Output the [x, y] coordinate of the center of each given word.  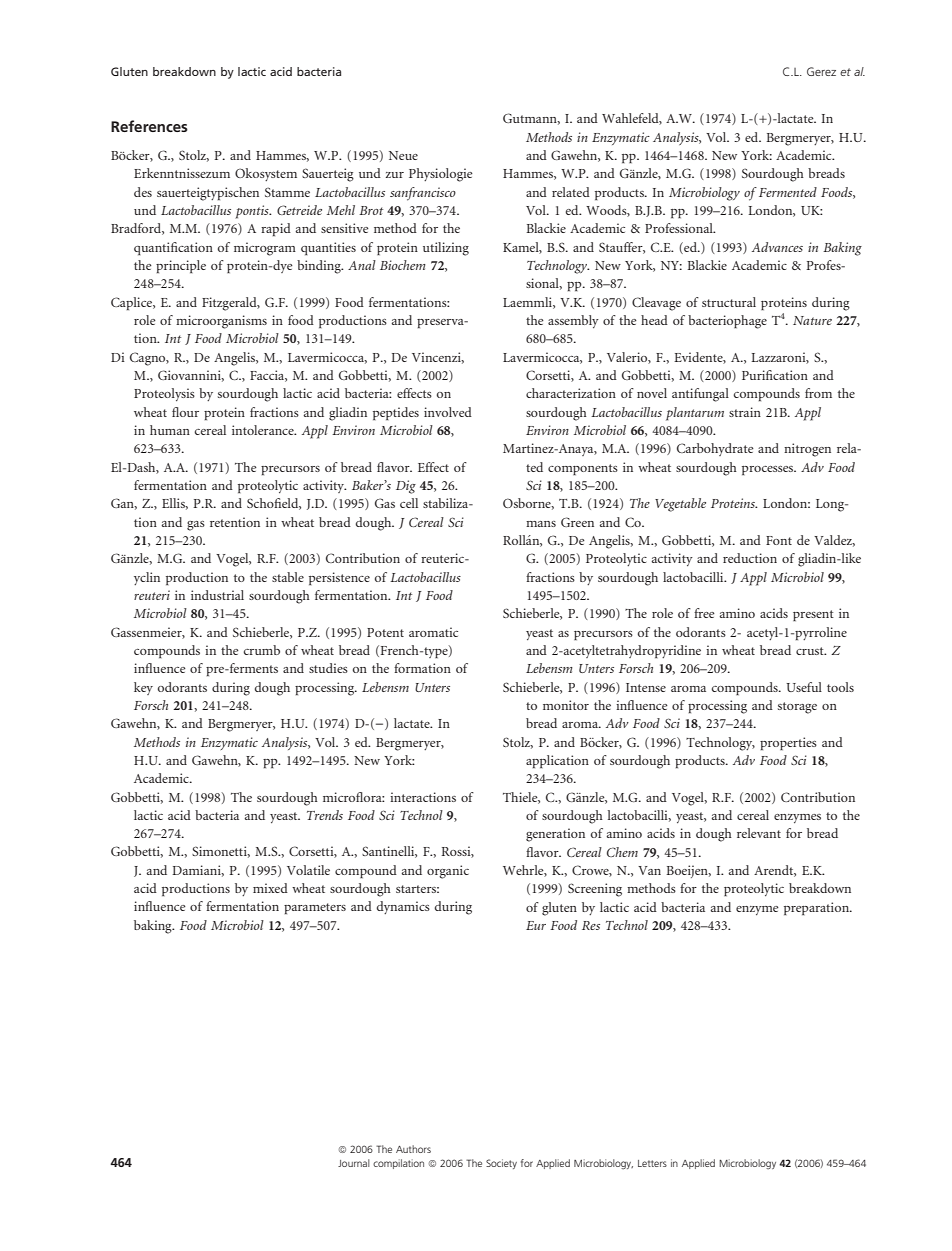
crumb [262, 650]
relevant [759, 833]
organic [448, 872]
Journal [354, 1163]
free [704, 613]
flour [185, 412]
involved [448, 412]
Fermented [788, 192]
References [149, 126]
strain [745, 412]
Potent [385, 632]
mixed [270, 888]
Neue [403, 155]
